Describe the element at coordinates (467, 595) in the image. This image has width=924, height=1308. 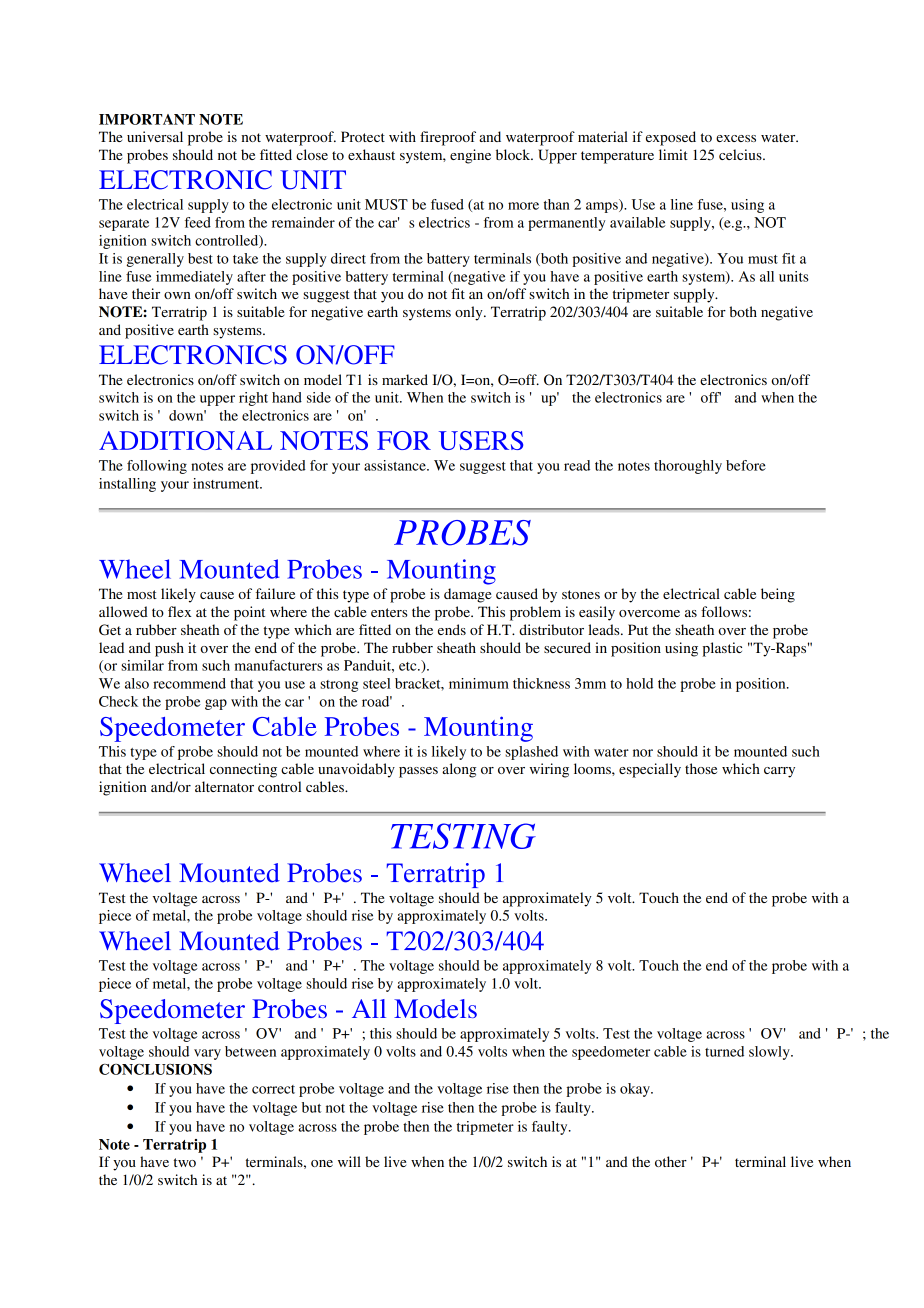
I see `damage` at that location.
